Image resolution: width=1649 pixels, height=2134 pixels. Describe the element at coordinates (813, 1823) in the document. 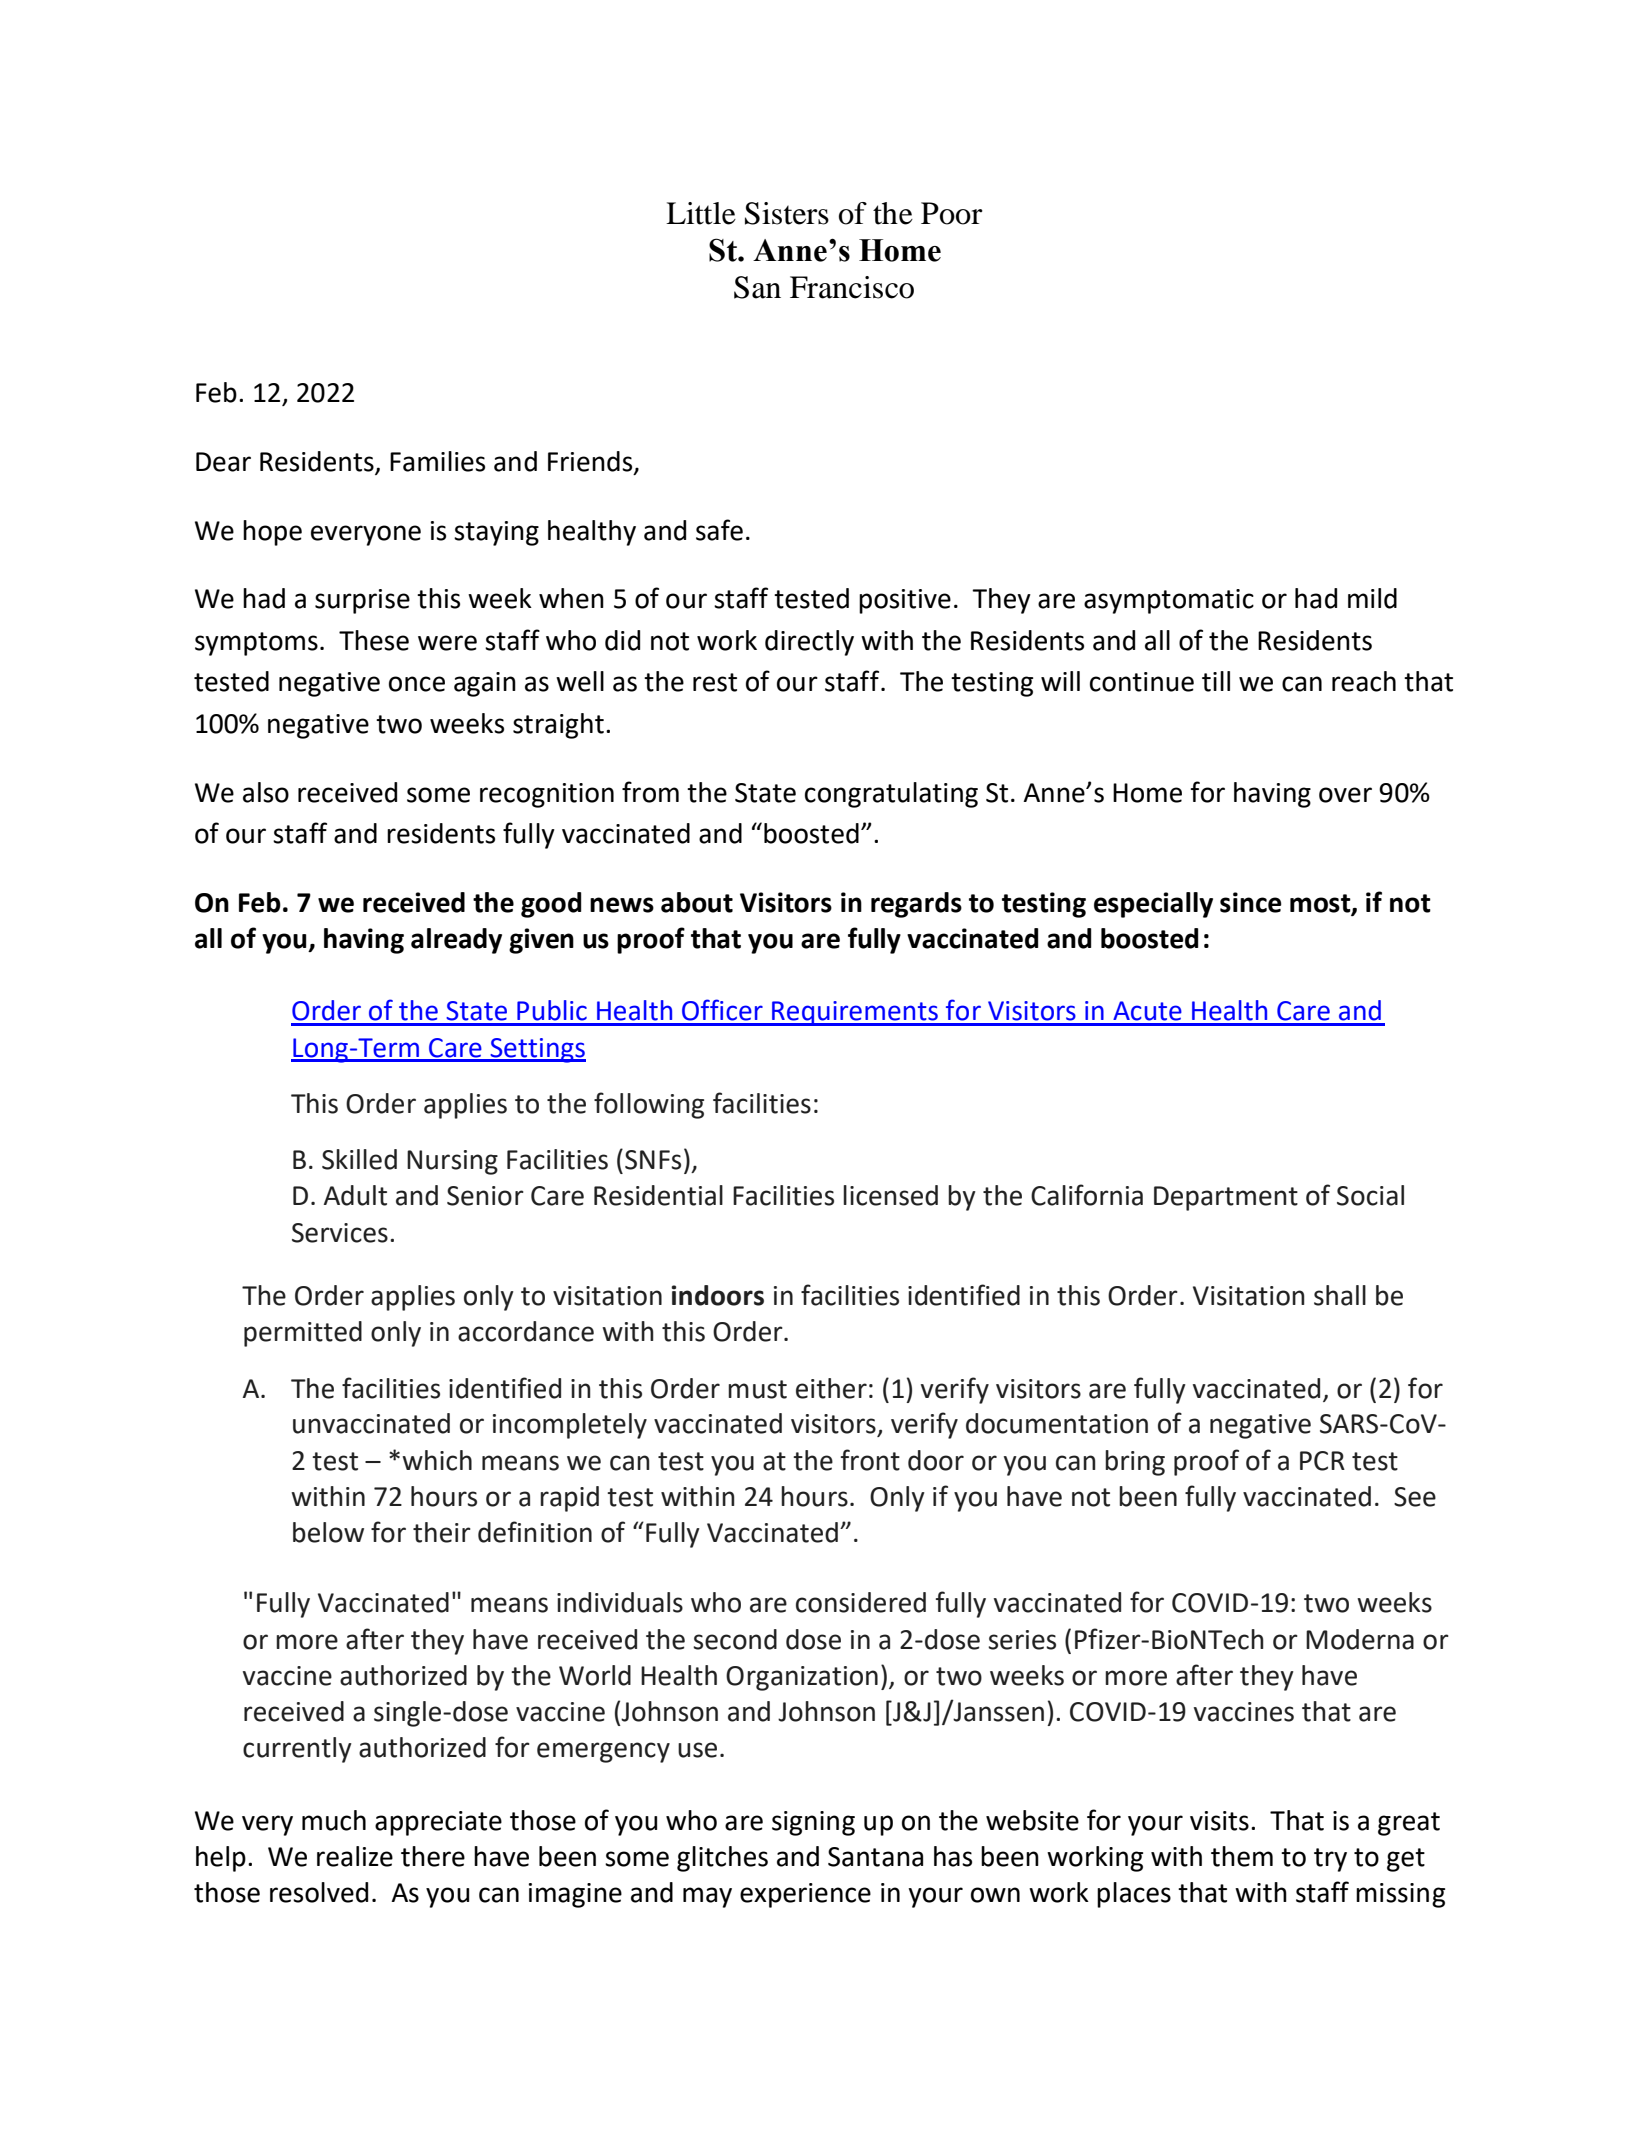

I see `signing` at that location.
